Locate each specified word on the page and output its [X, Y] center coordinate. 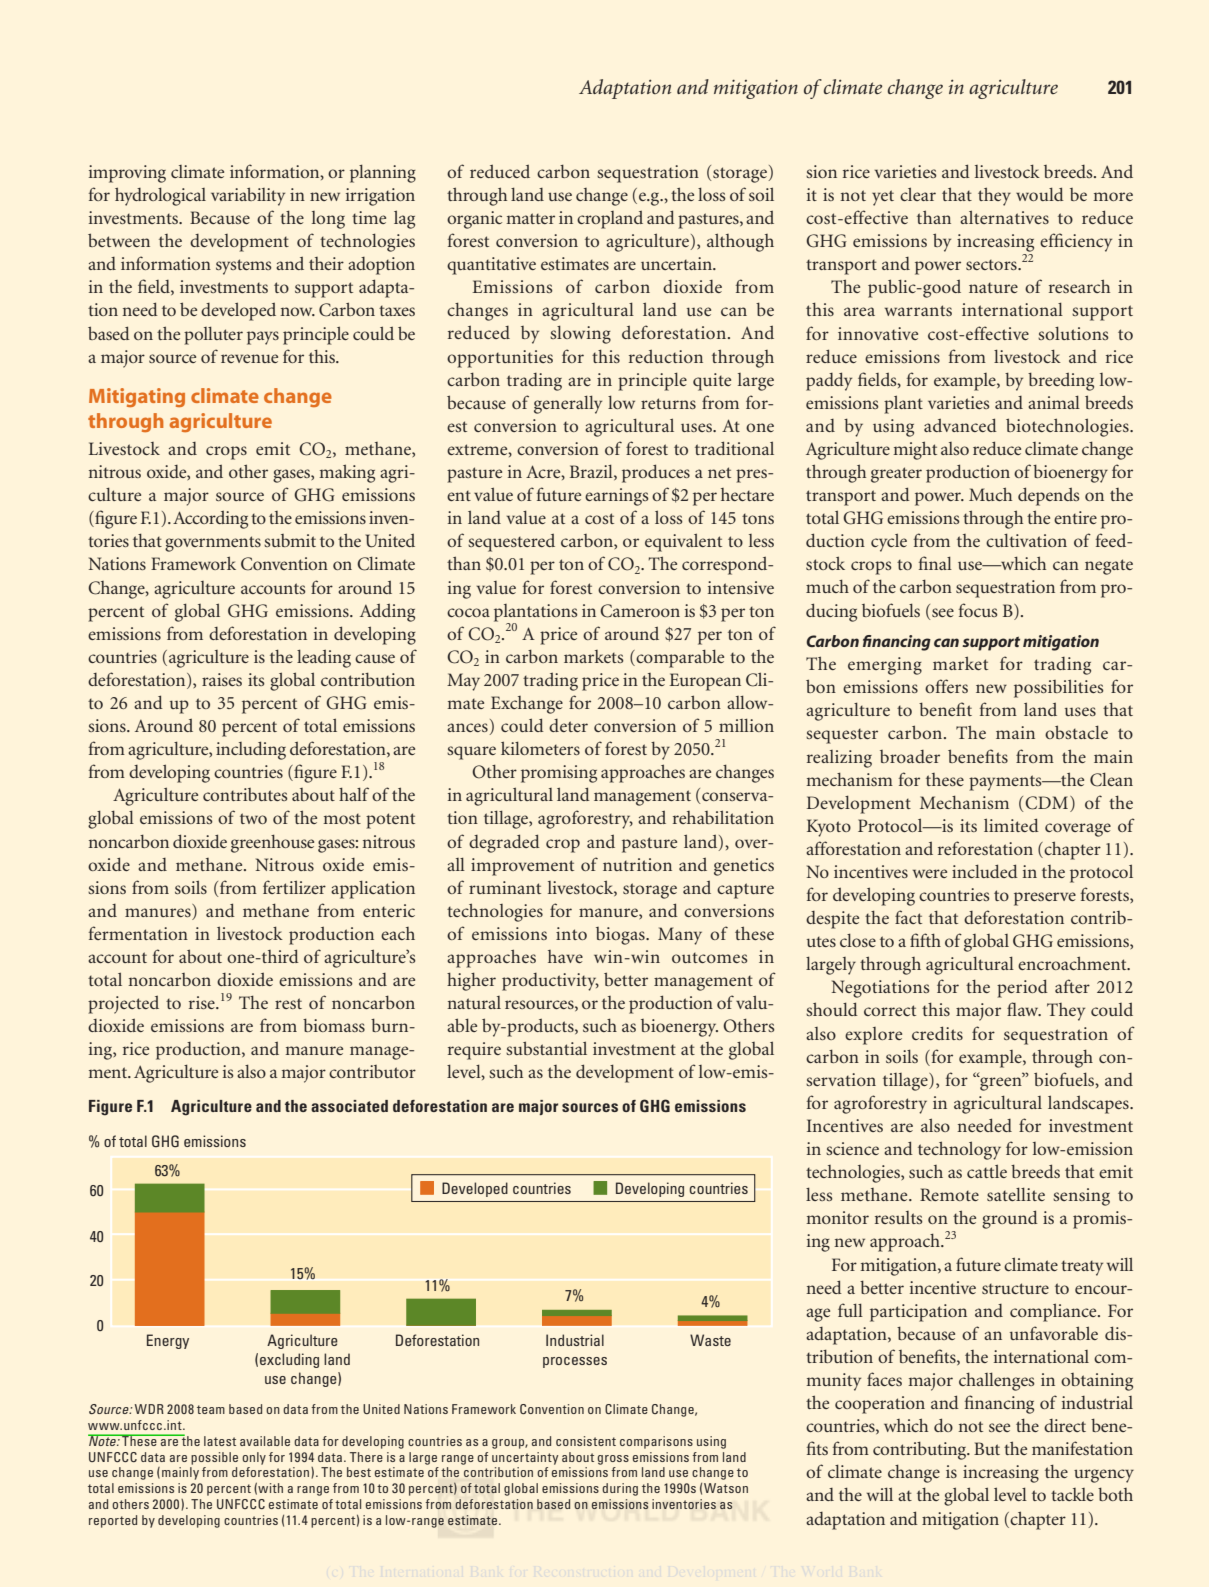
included [985, 871]
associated [349, 1106]
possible [214, 1458]
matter [530, 218]
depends [1049, 496]
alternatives [1004, 217]
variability [248, 196]
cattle [987, 1171]
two [253, 818]
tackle [1072, 1494]
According [210, 520]
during [620, 1489]
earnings [617, 497]
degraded [504, 843]
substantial [546, 1048]
